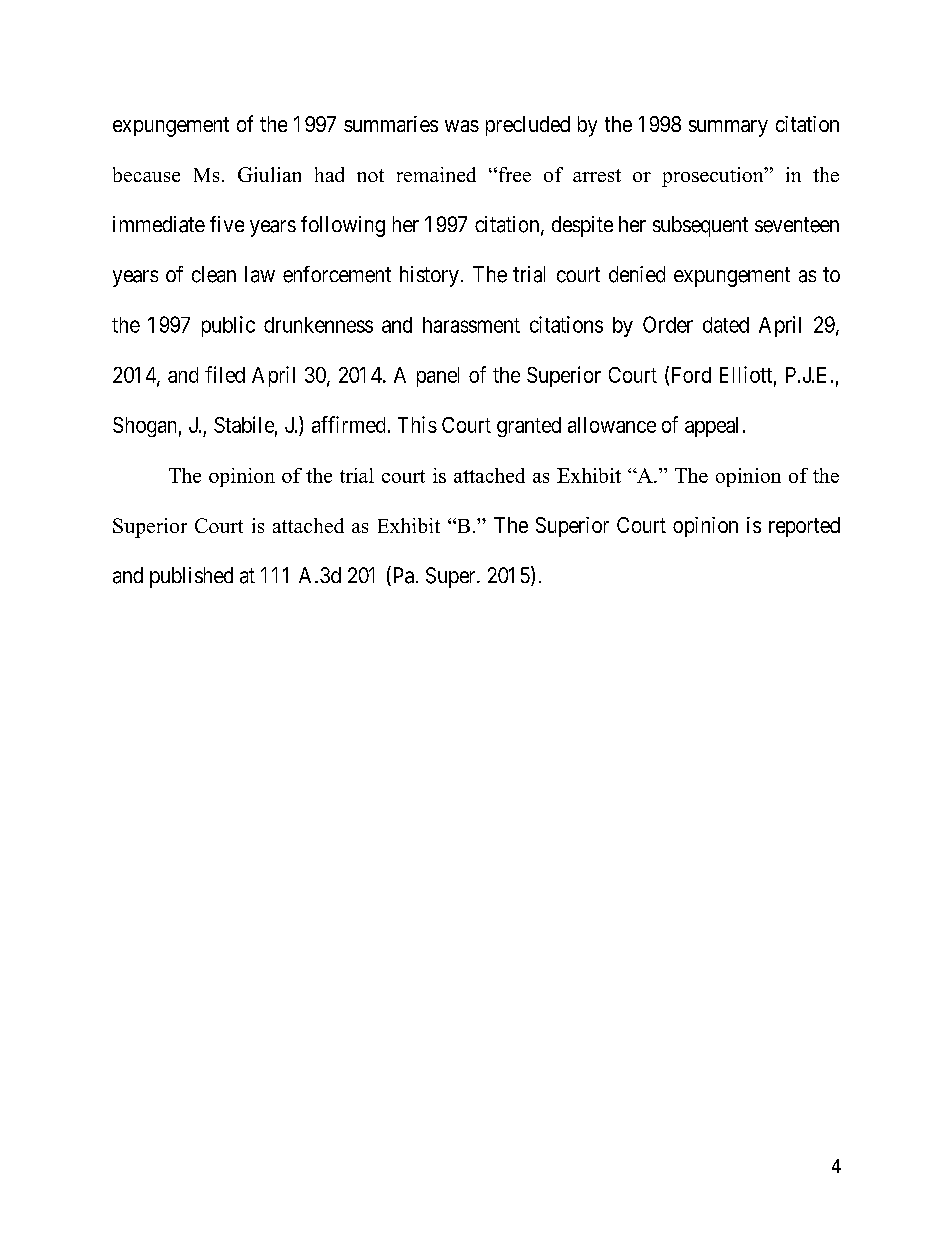 This screenshot has width=952, height=1233. I want to click on five, so click(227, 224).
